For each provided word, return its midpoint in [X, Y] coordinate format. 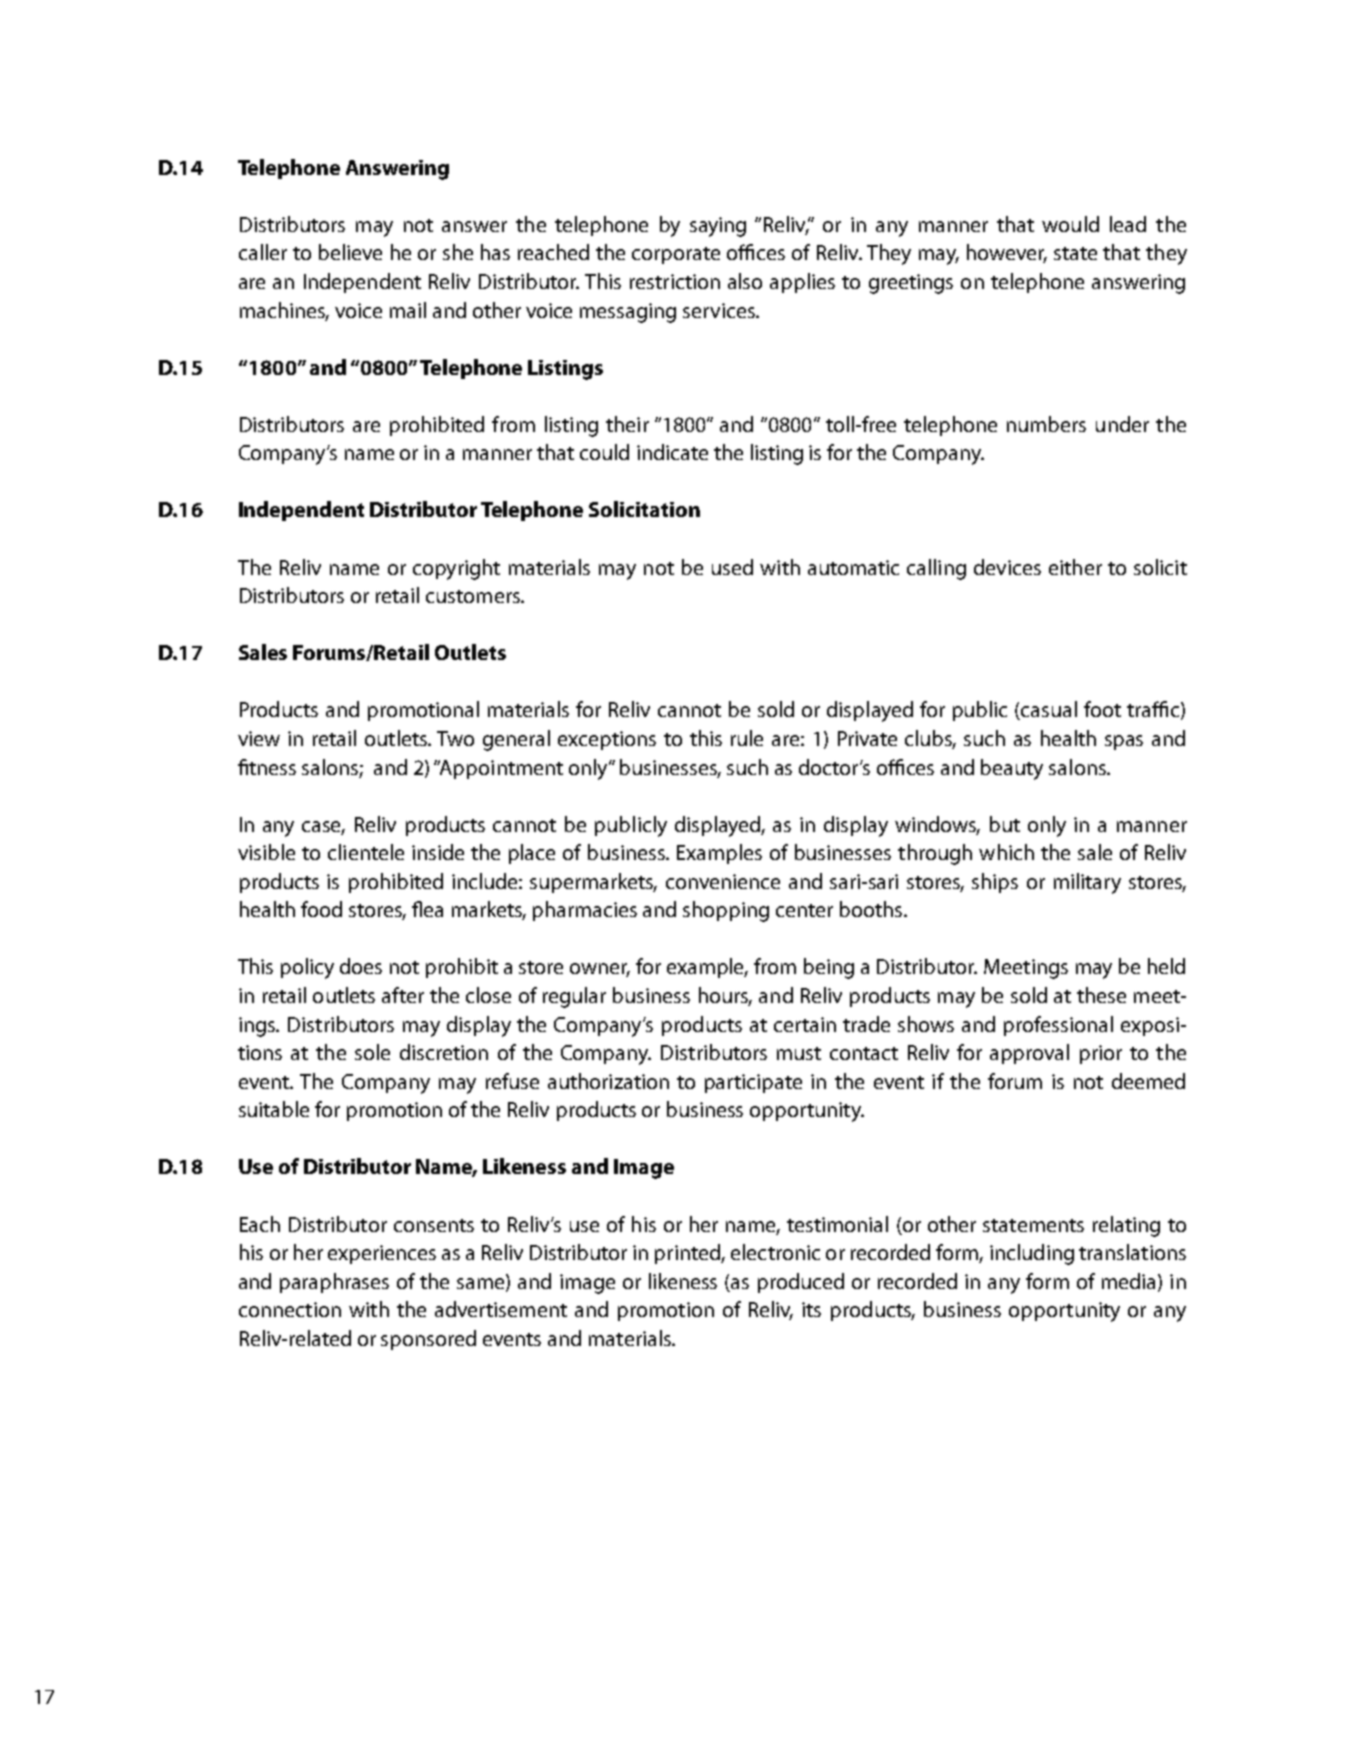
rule [747, 738]
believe [350, 252]
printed [688, 1254]
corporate [676, 255]
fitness [267, 767]
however [1007, 253]
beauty [1012, 769]
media [1130, 1282]
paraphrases [334, 1283]
